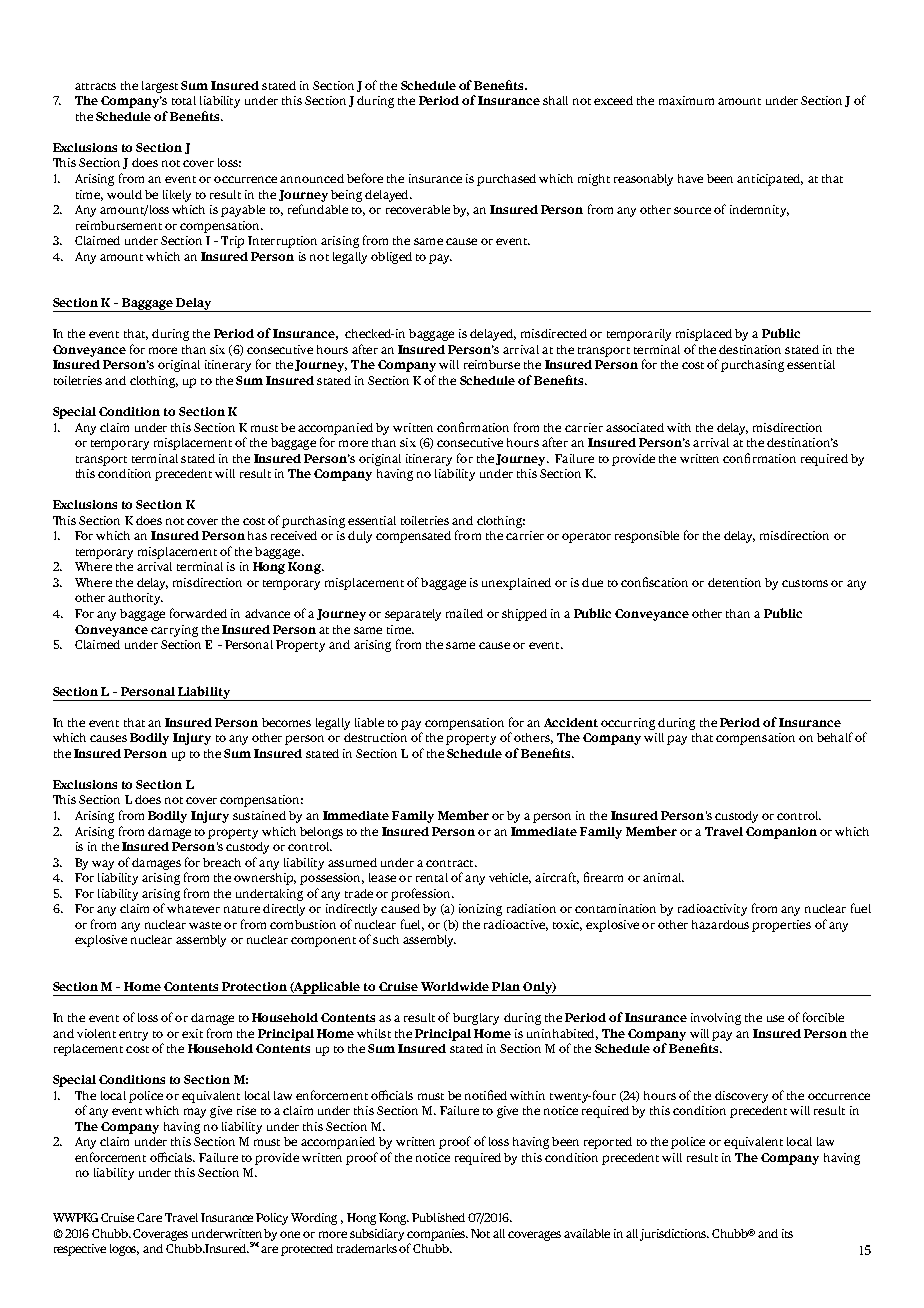 The image size is (924, 1308). Describe the element at coordinates (455, 986) in the document. I see `Worldwide` at that location.
